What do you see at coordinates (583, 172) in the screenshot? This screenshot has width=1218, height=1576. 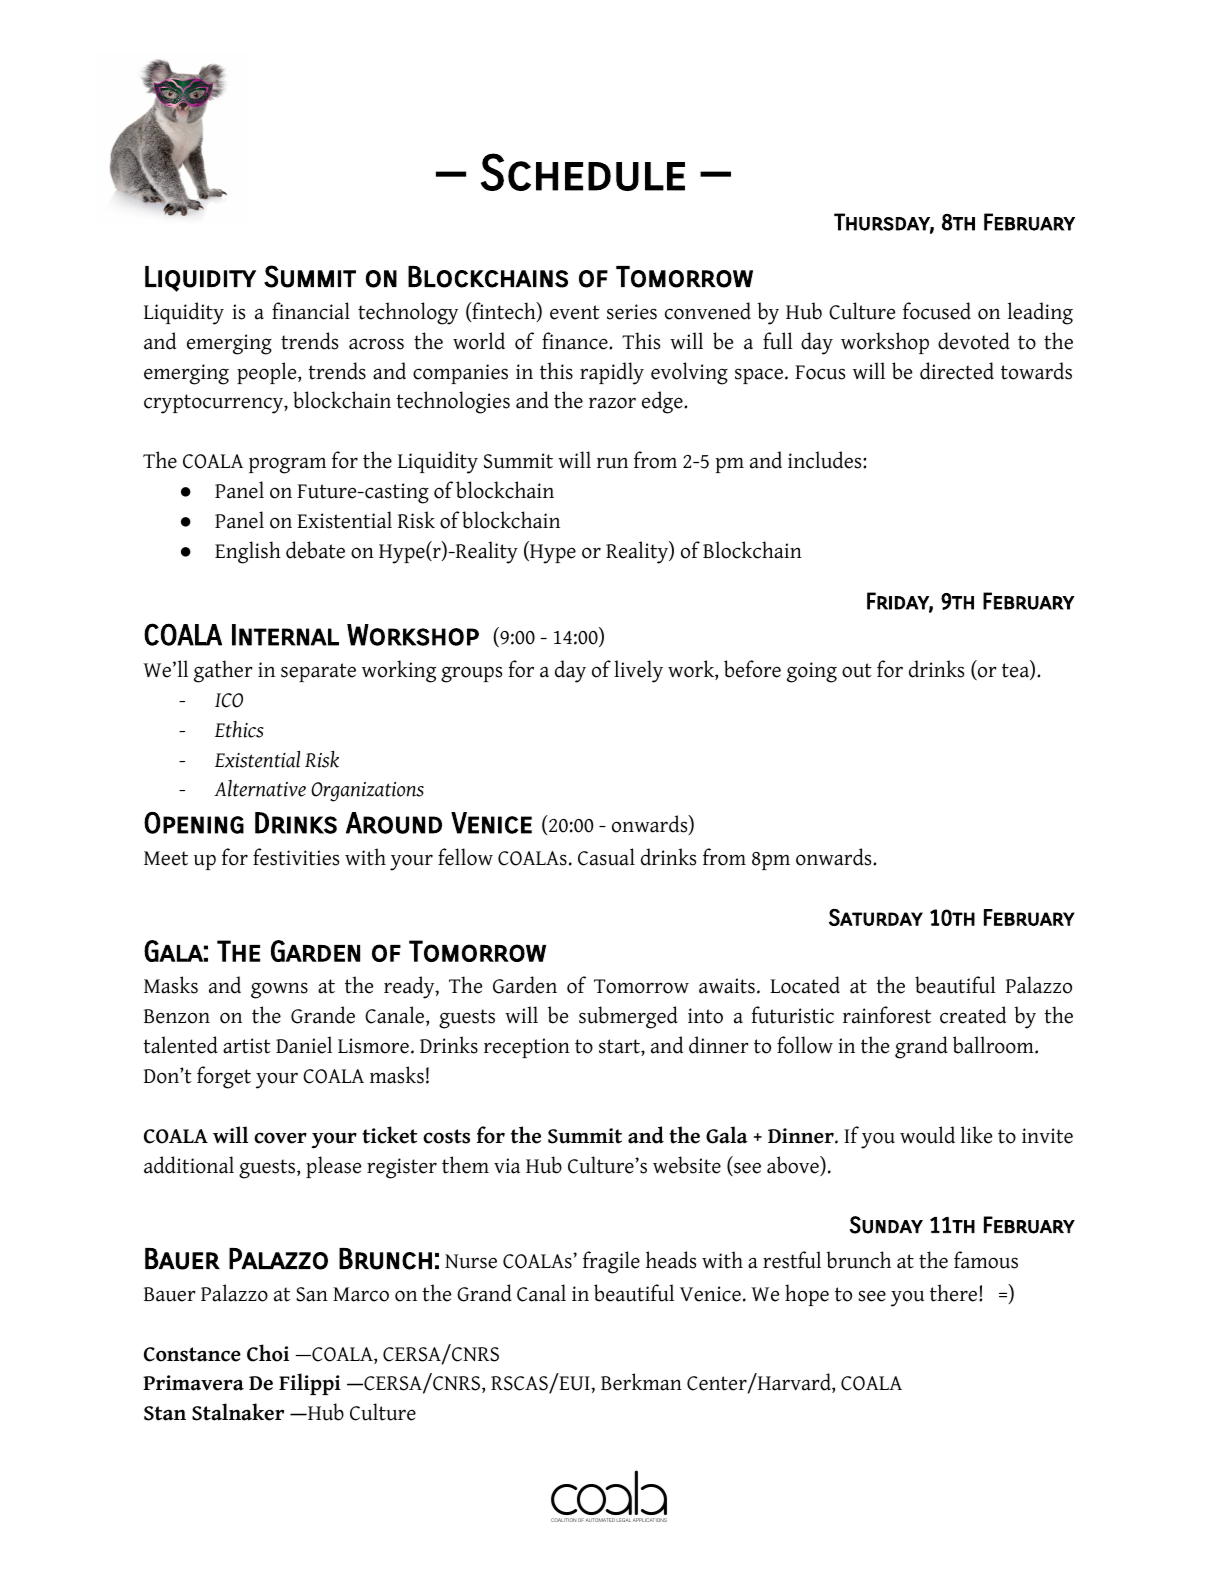 I see `Schedule` at bounding box center [583, 172].
